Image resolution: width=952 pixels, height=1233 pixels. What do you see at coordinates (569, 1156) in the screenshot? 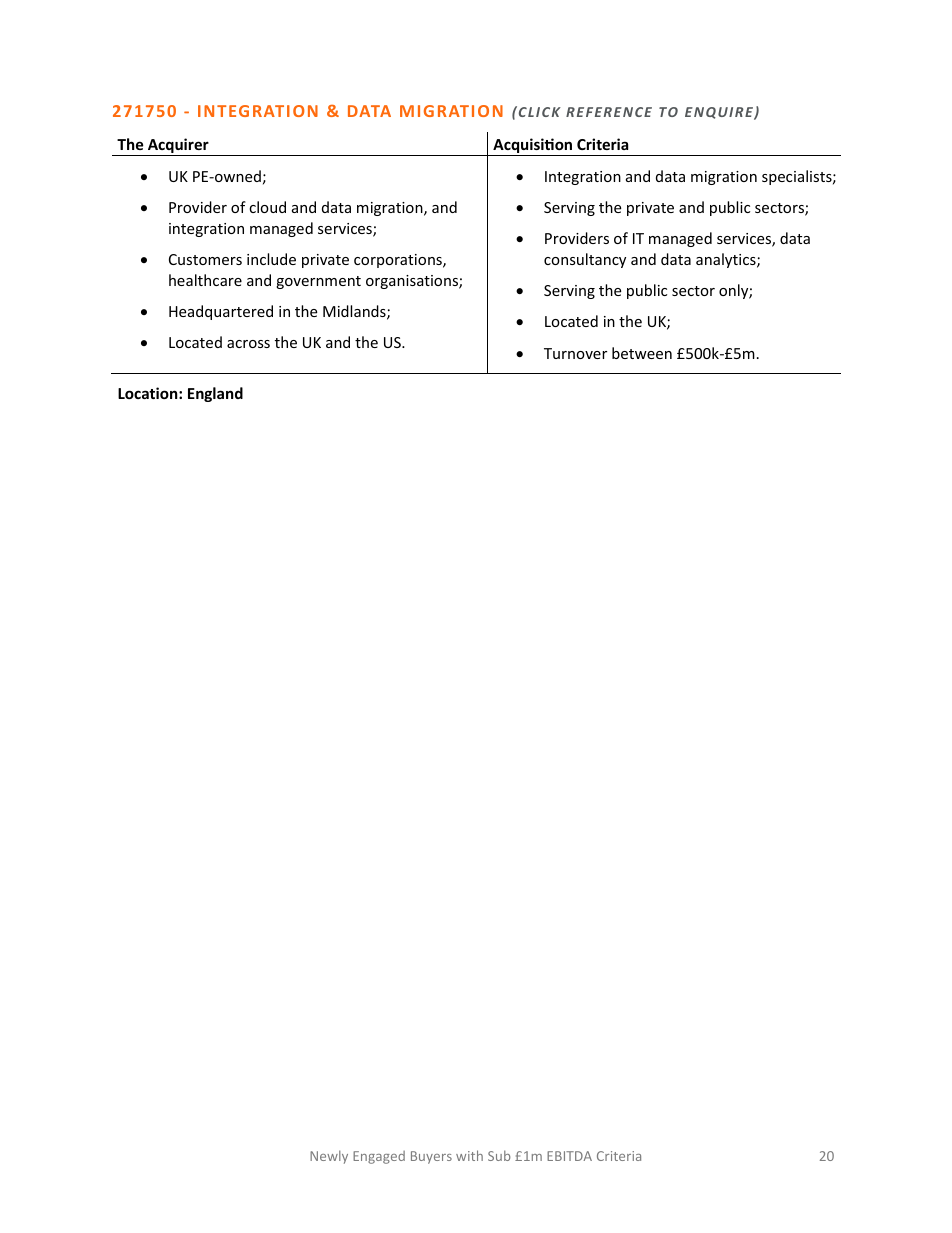
I see `EBITDA` at bounding box center [569, 1156].
